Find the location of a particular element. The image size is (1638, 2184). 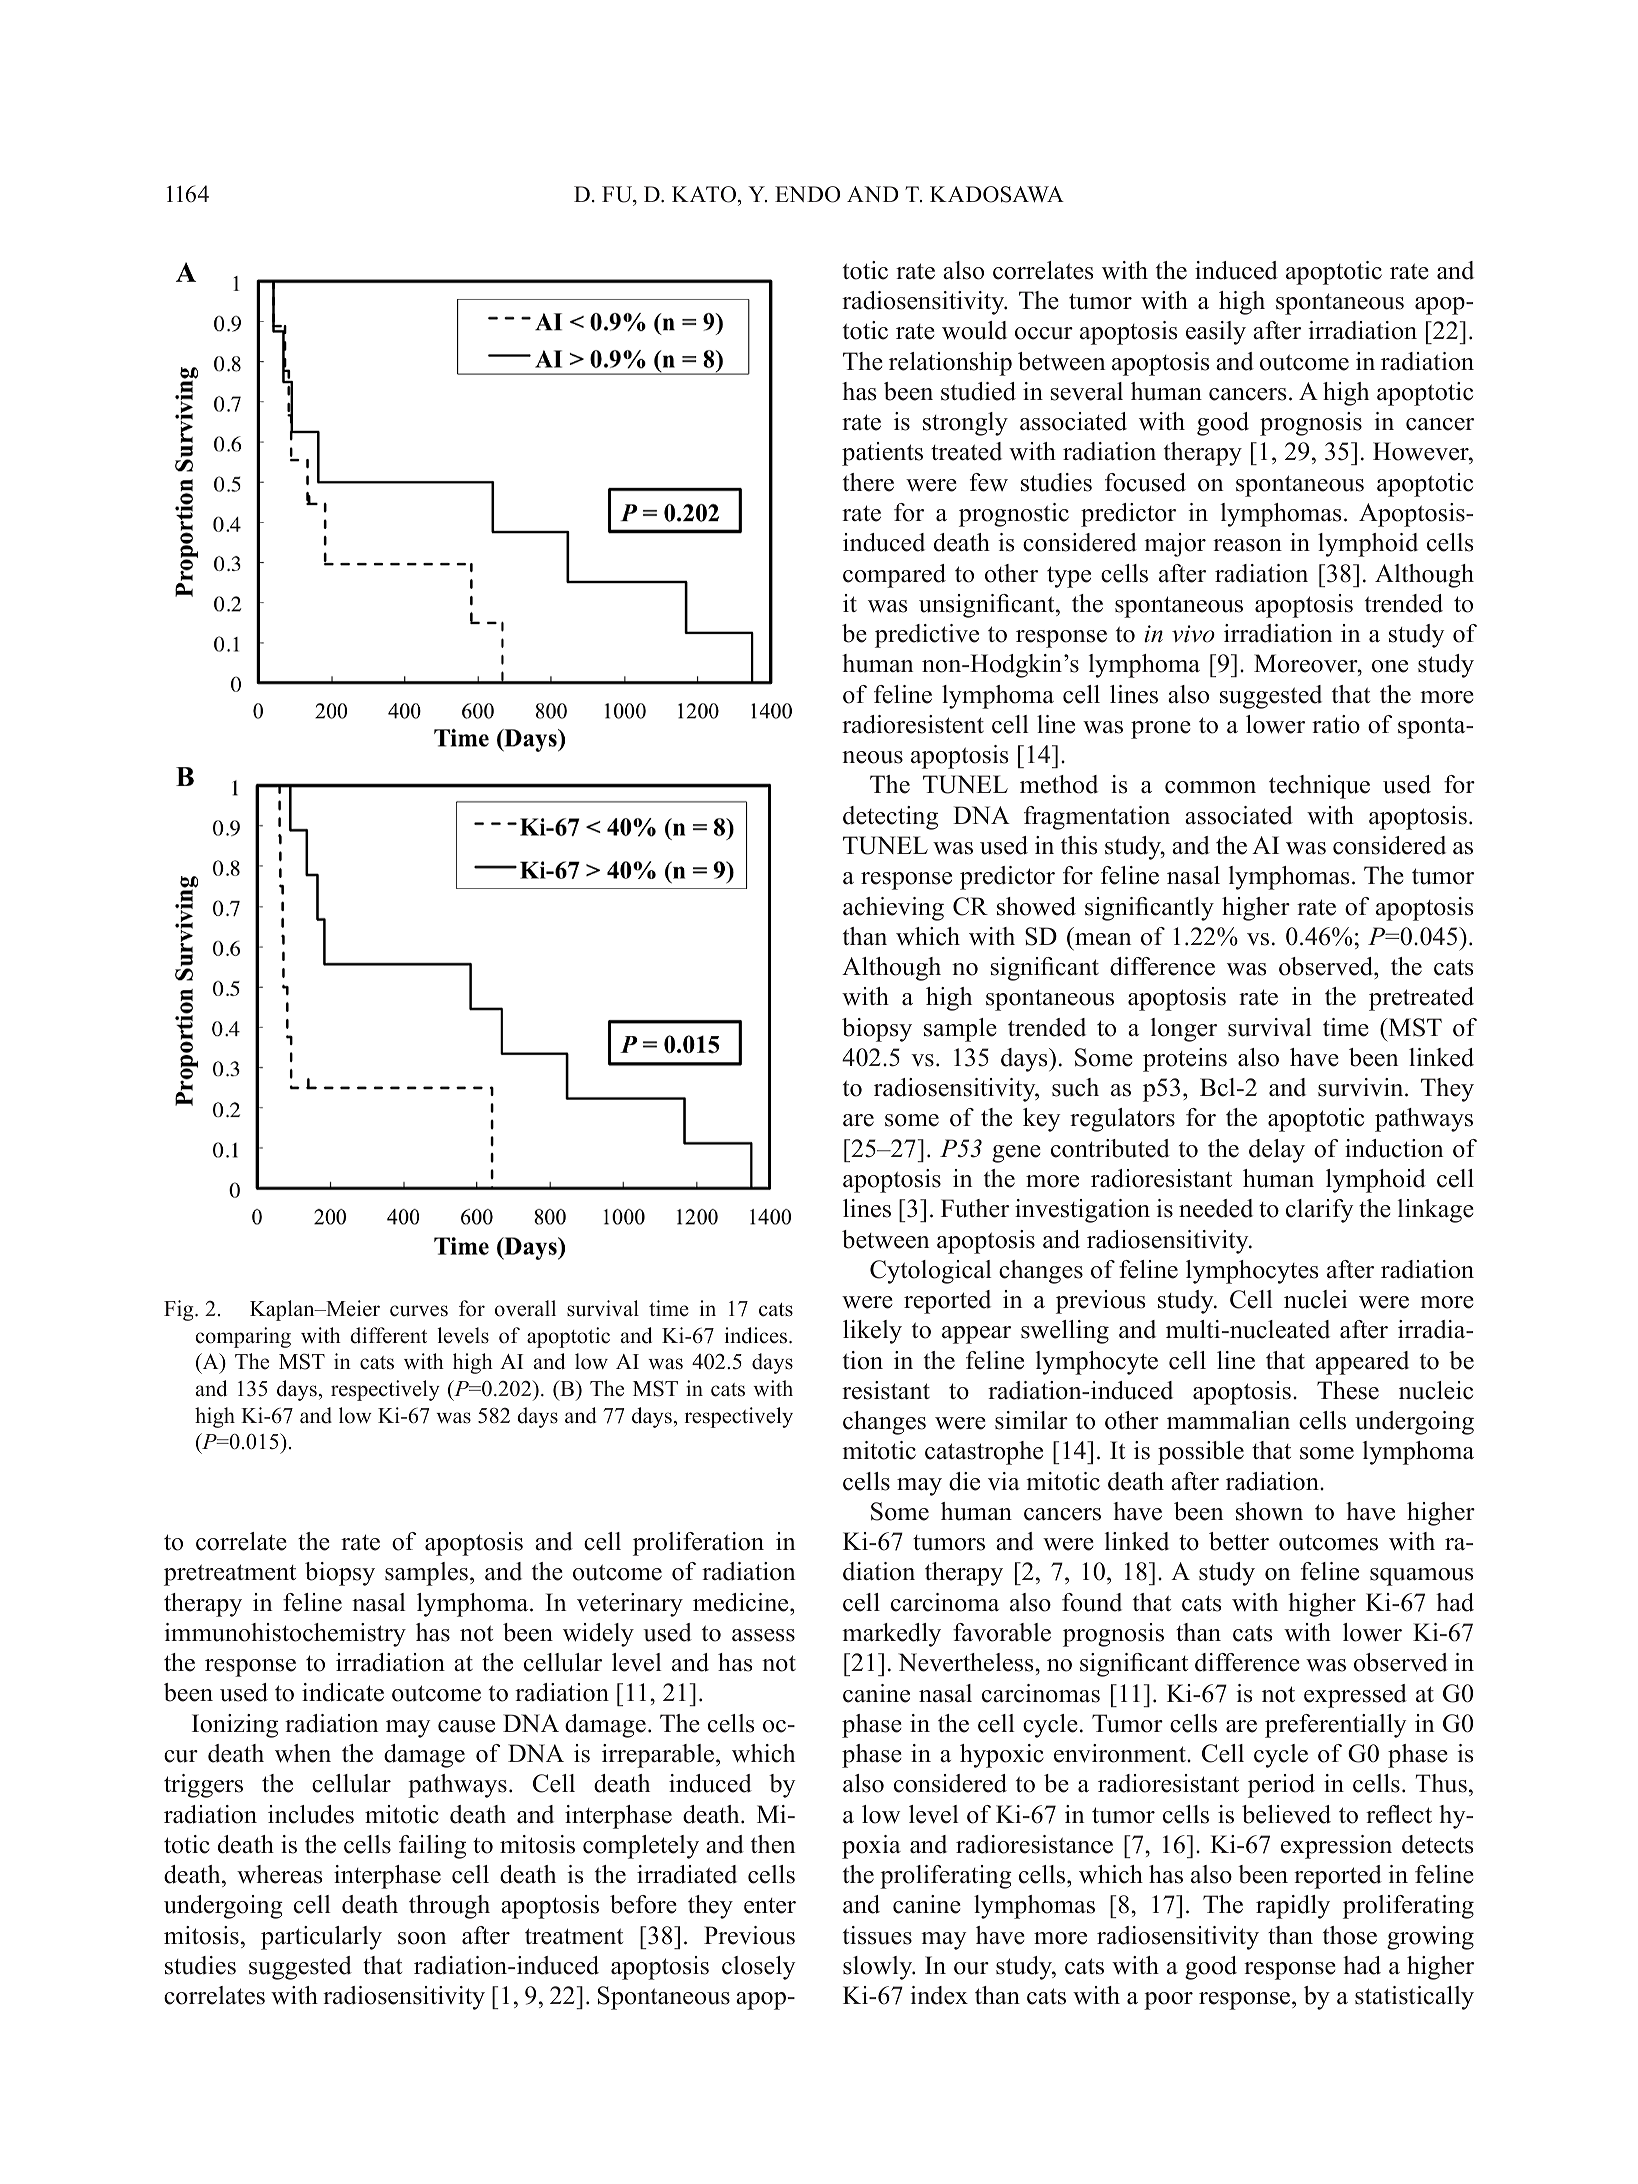

delay is located at coordinates (1277, 1151).
